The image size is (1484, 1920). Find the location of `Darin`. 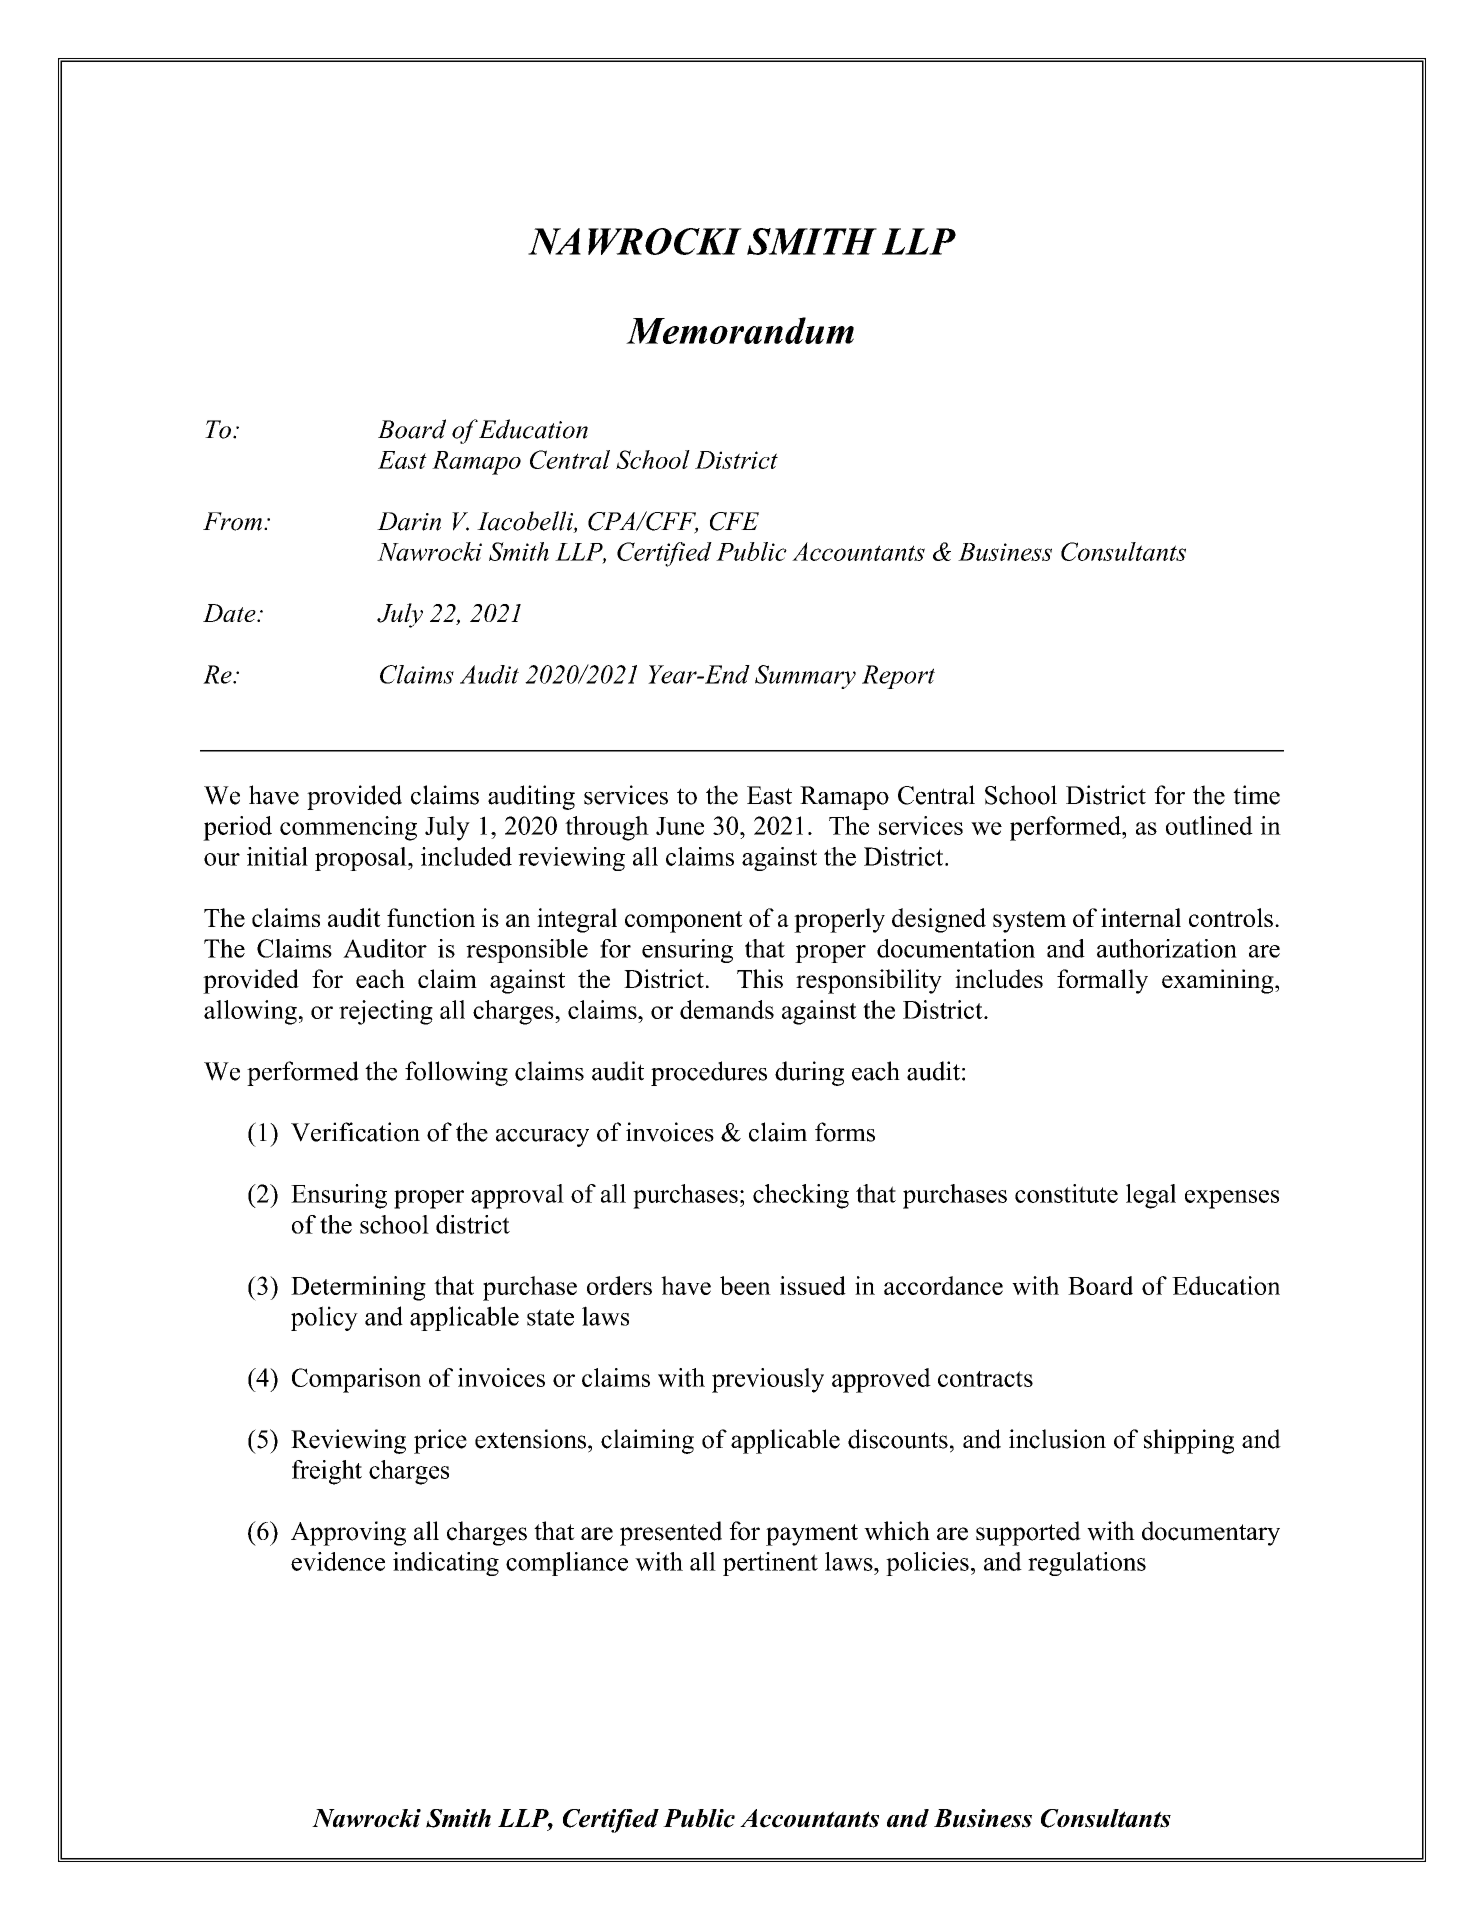

Darin is located at coordinates (409, 521).
